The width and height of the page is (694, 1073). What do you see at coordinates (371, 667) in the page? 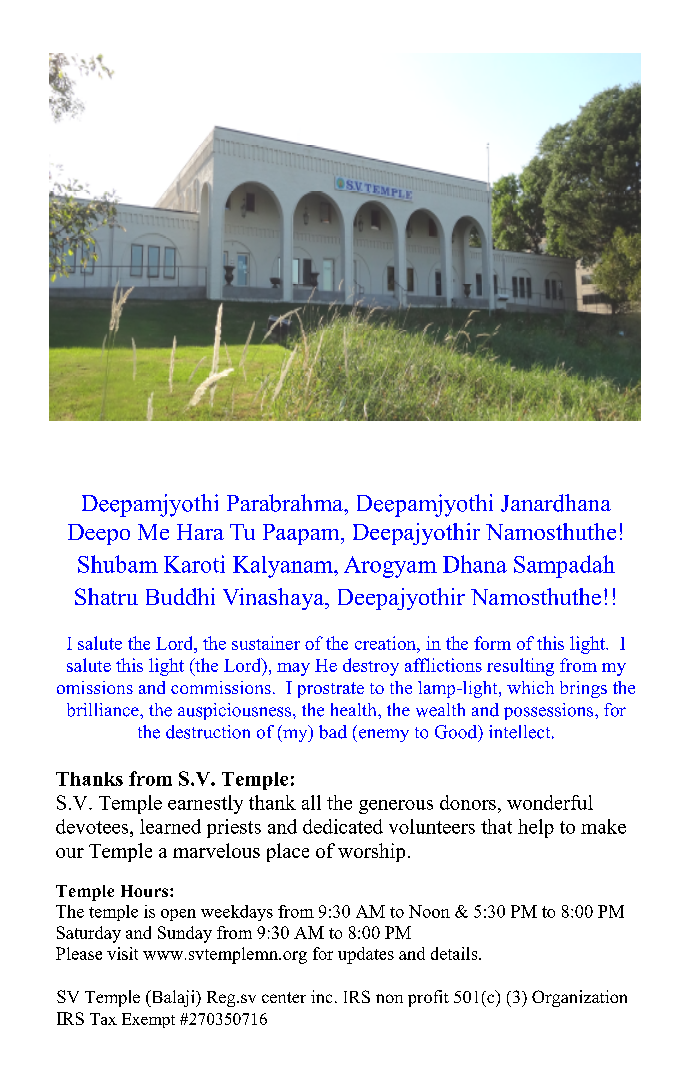
I see `destroy` at bounding box center [371, 667].
